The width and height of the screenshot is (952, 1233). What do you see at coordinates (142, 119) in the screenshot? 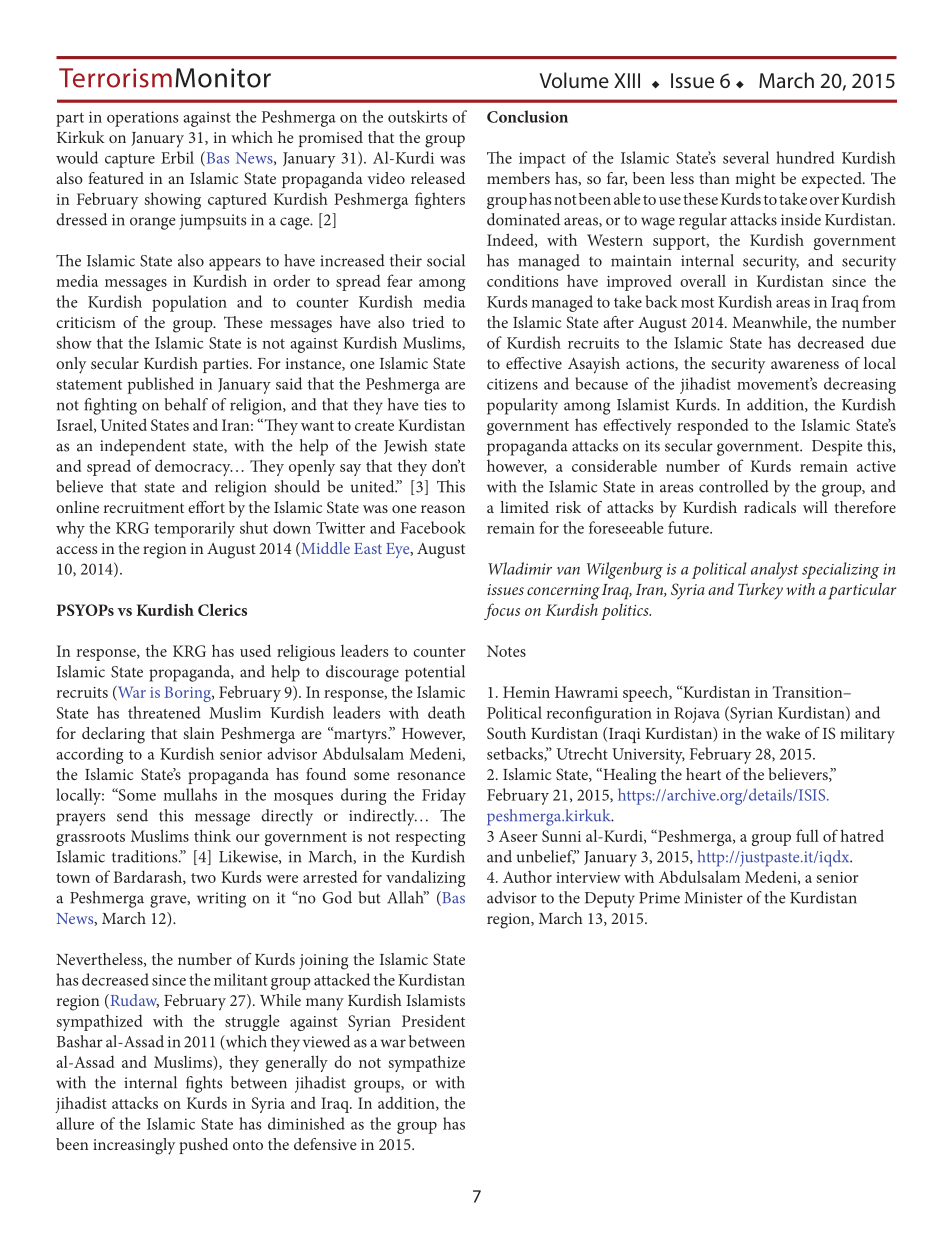
I see `operations` at bounding box center [142, 119].
